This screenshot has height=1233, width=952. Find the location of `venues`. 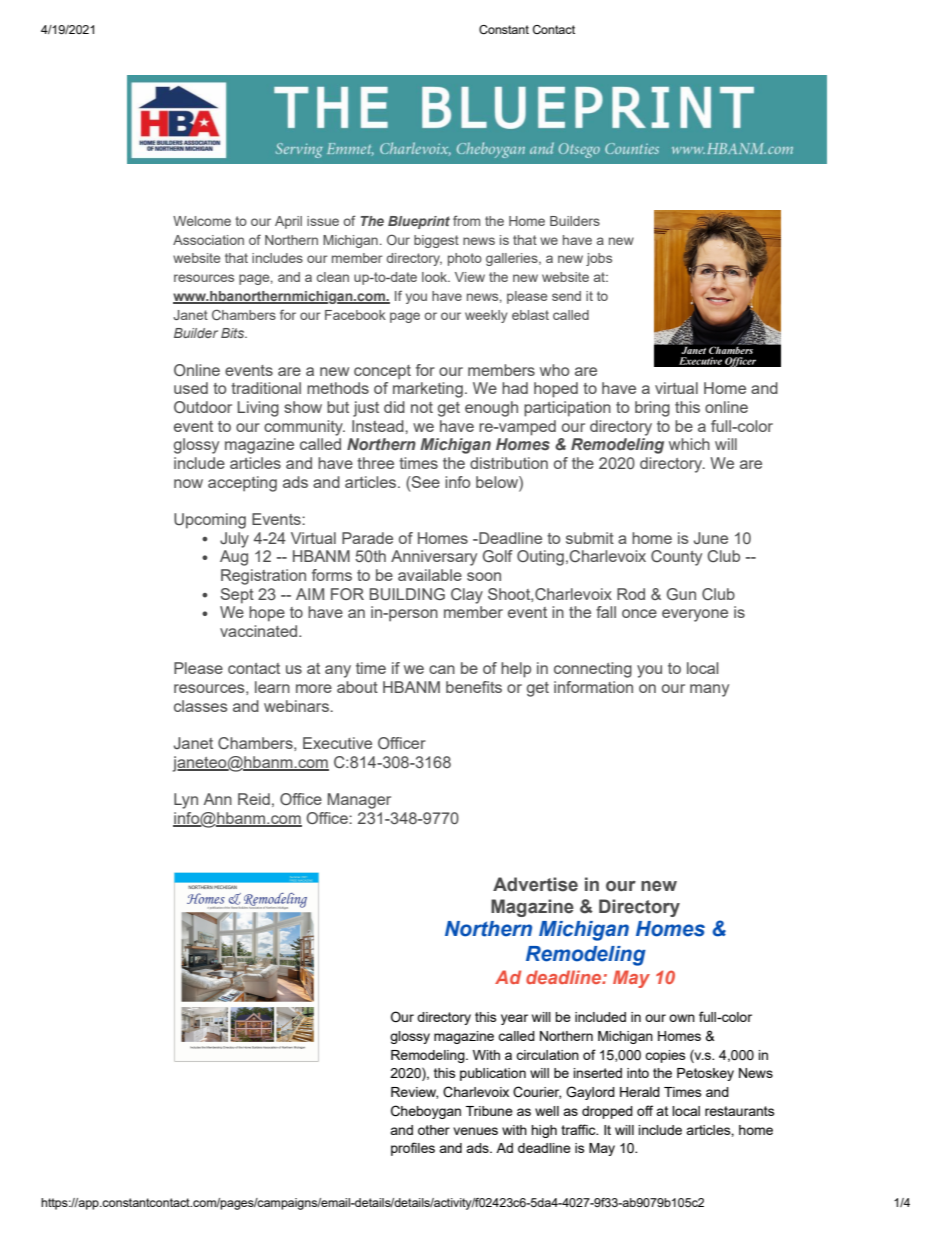

venues is located at coordinates (475, 1131).
